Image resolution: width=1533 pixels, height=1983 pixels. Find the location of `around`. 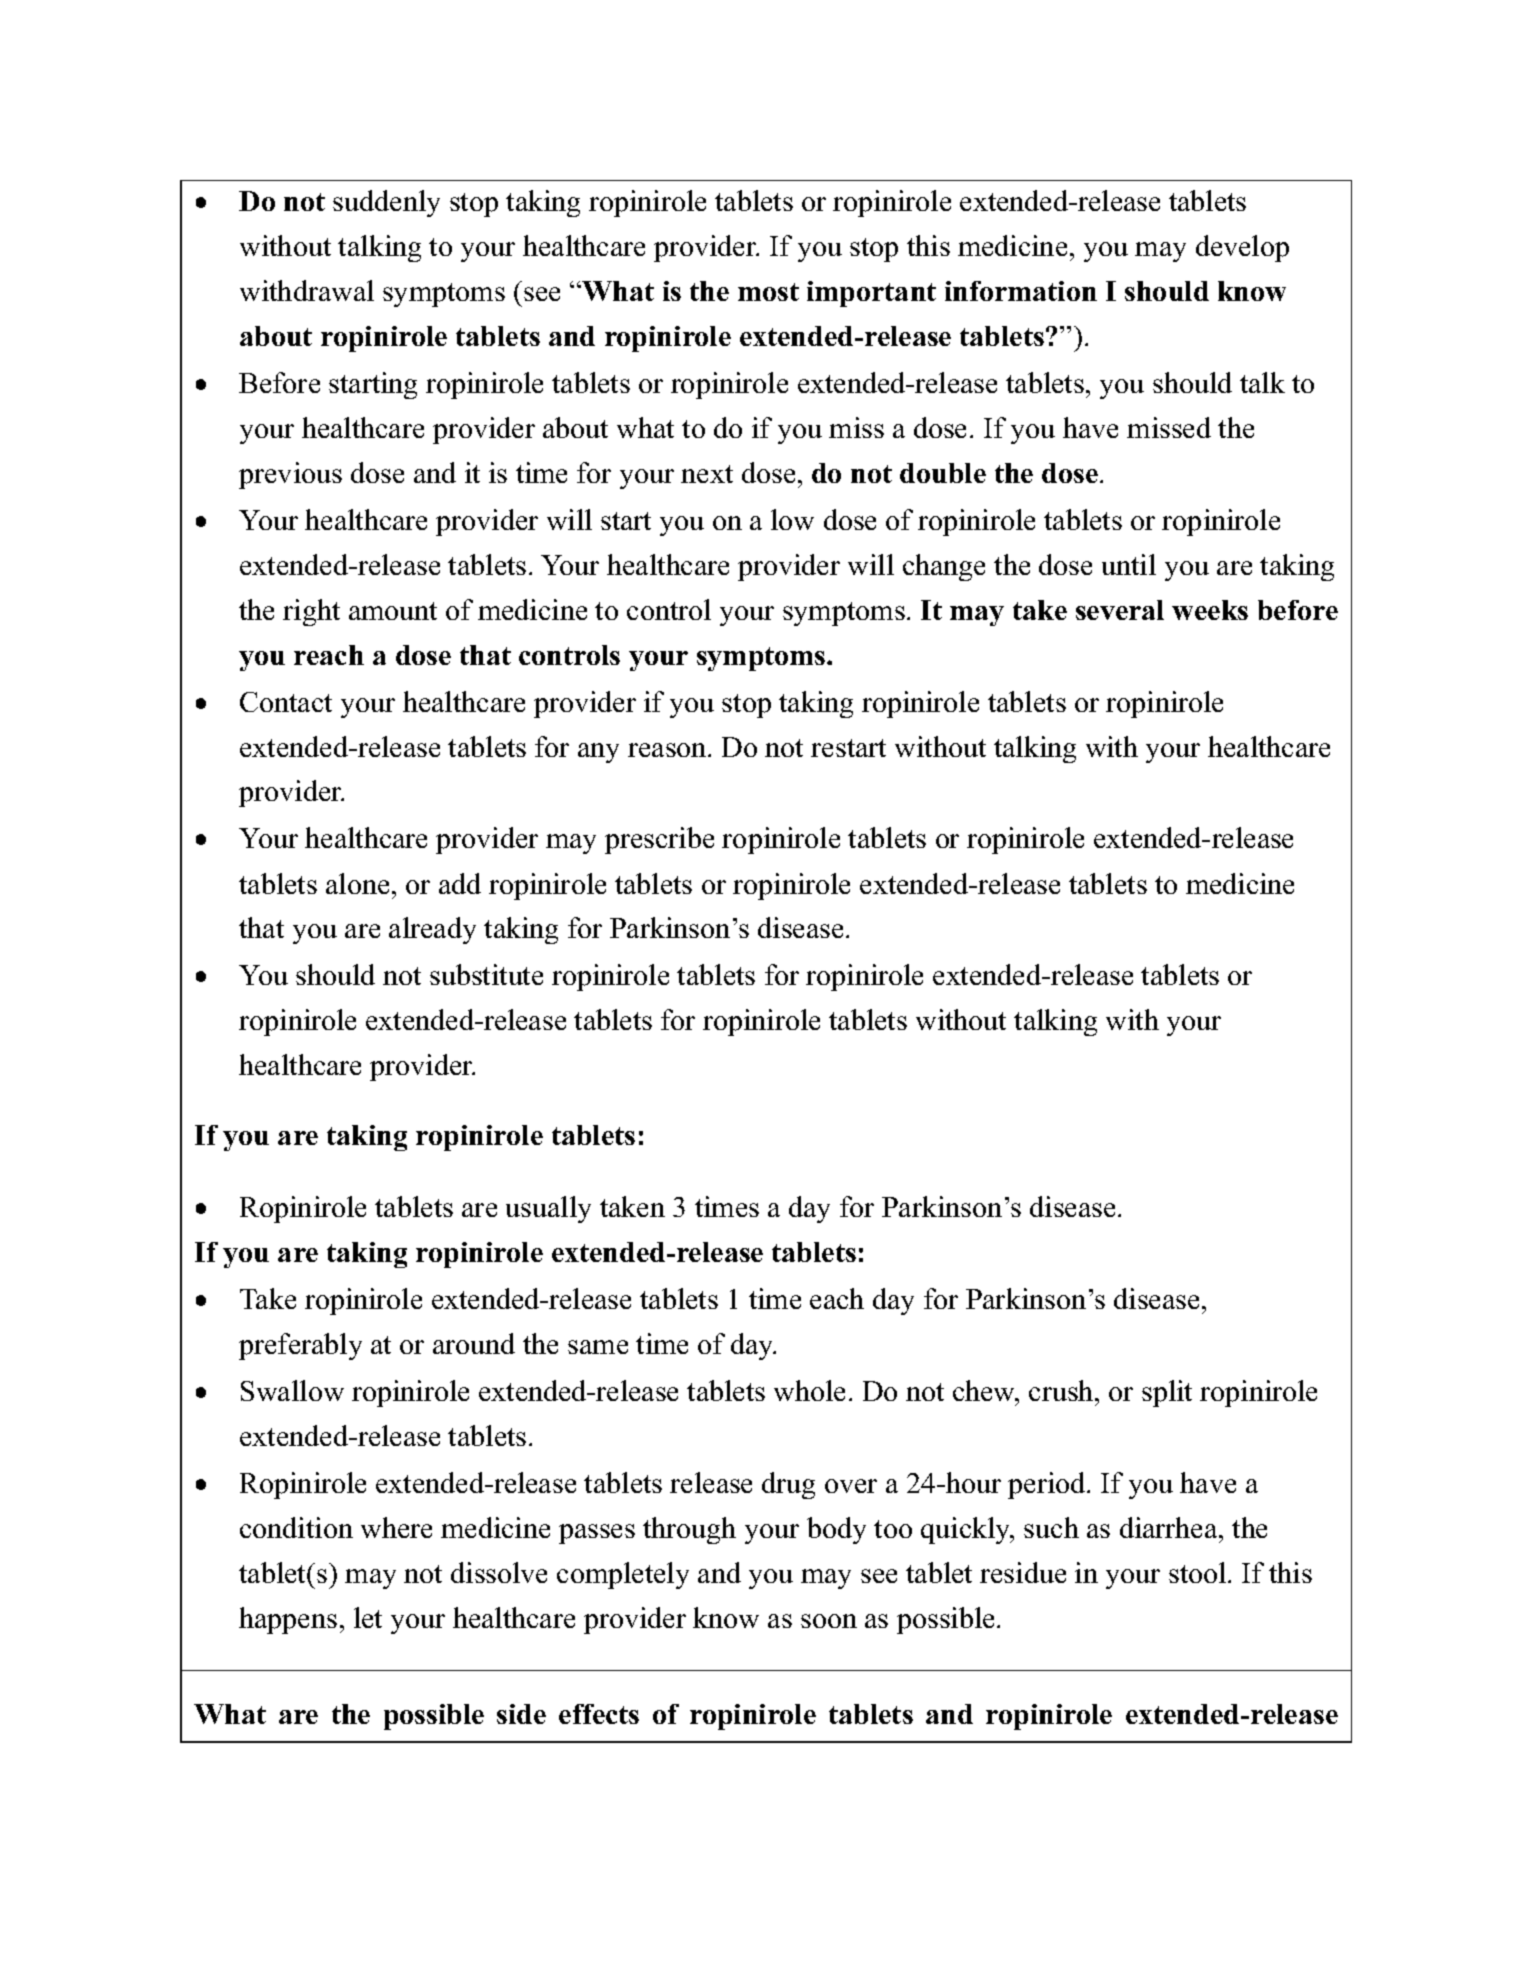

around is located at coordinates (474, 1343).
